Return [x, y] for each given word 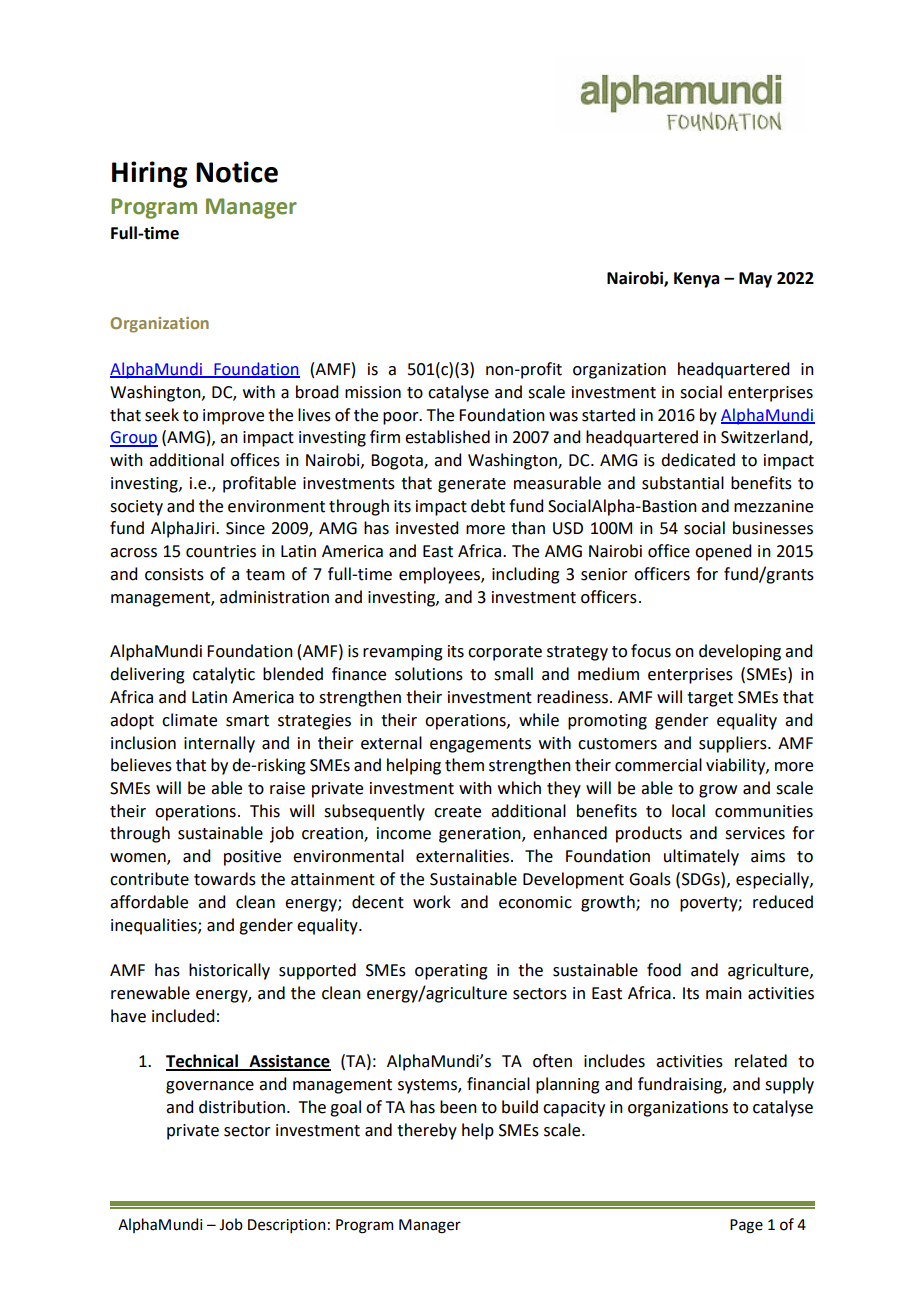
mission [373, 392]
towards [225, 879]
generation [481, 835]
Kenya [696, 280]
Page [746, 1226]
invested [427, 528]
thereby [427, 1131]
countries [221, 551]
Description [286, 1226]
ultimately [701, 857]
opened [723, 552]
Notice [237, 172]
